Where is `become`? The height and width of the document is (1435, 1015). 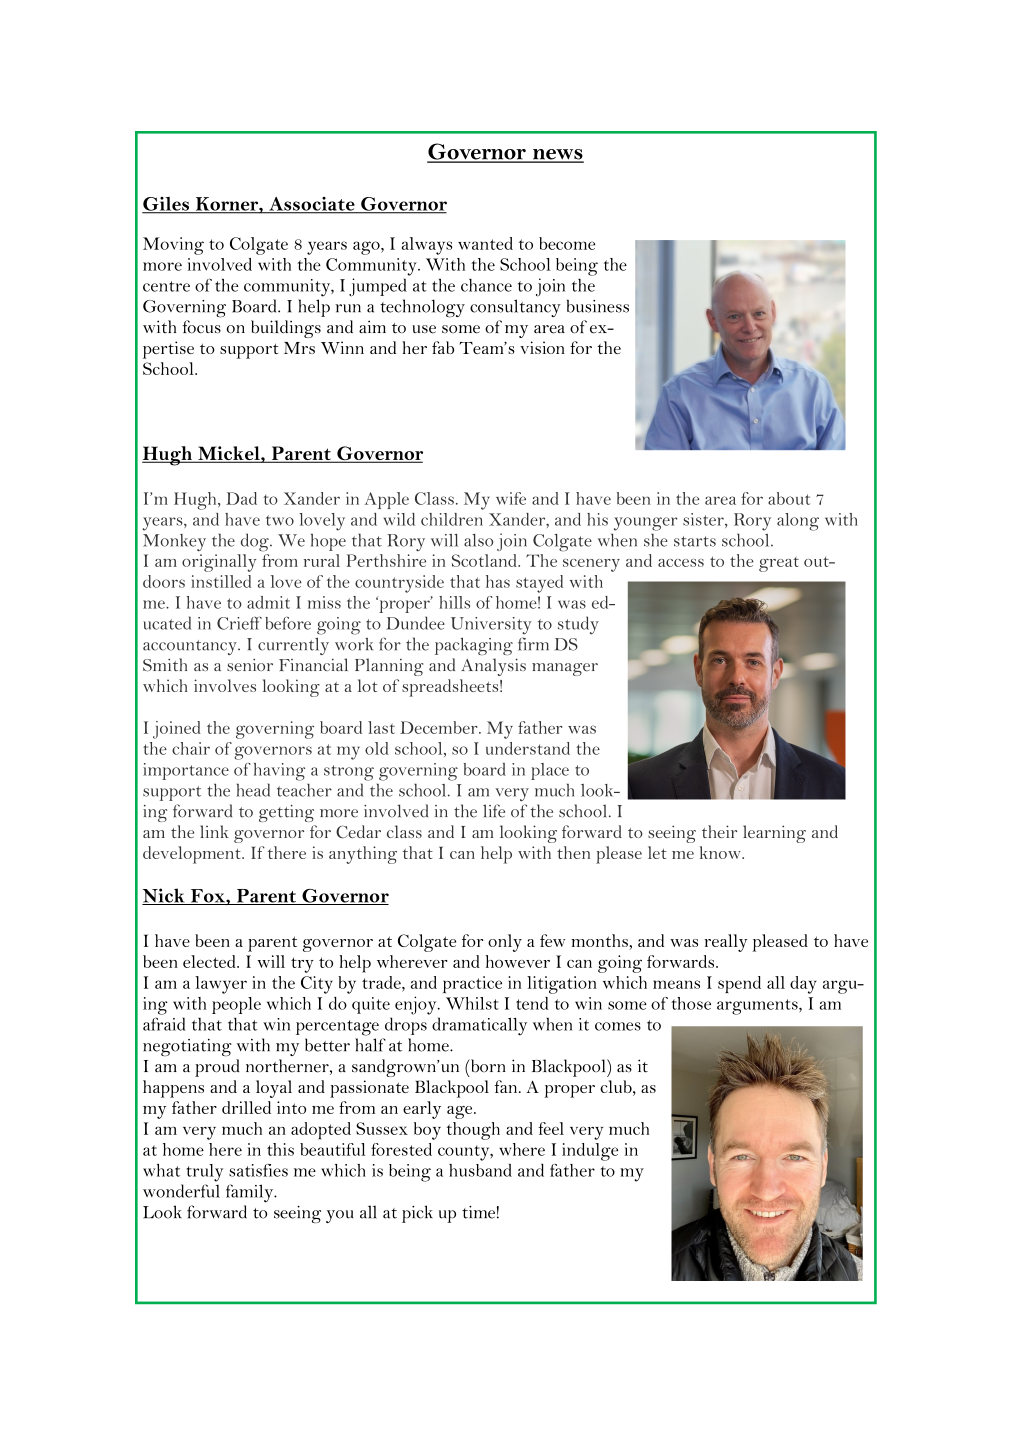
become is located at coordinates (567, 243).
